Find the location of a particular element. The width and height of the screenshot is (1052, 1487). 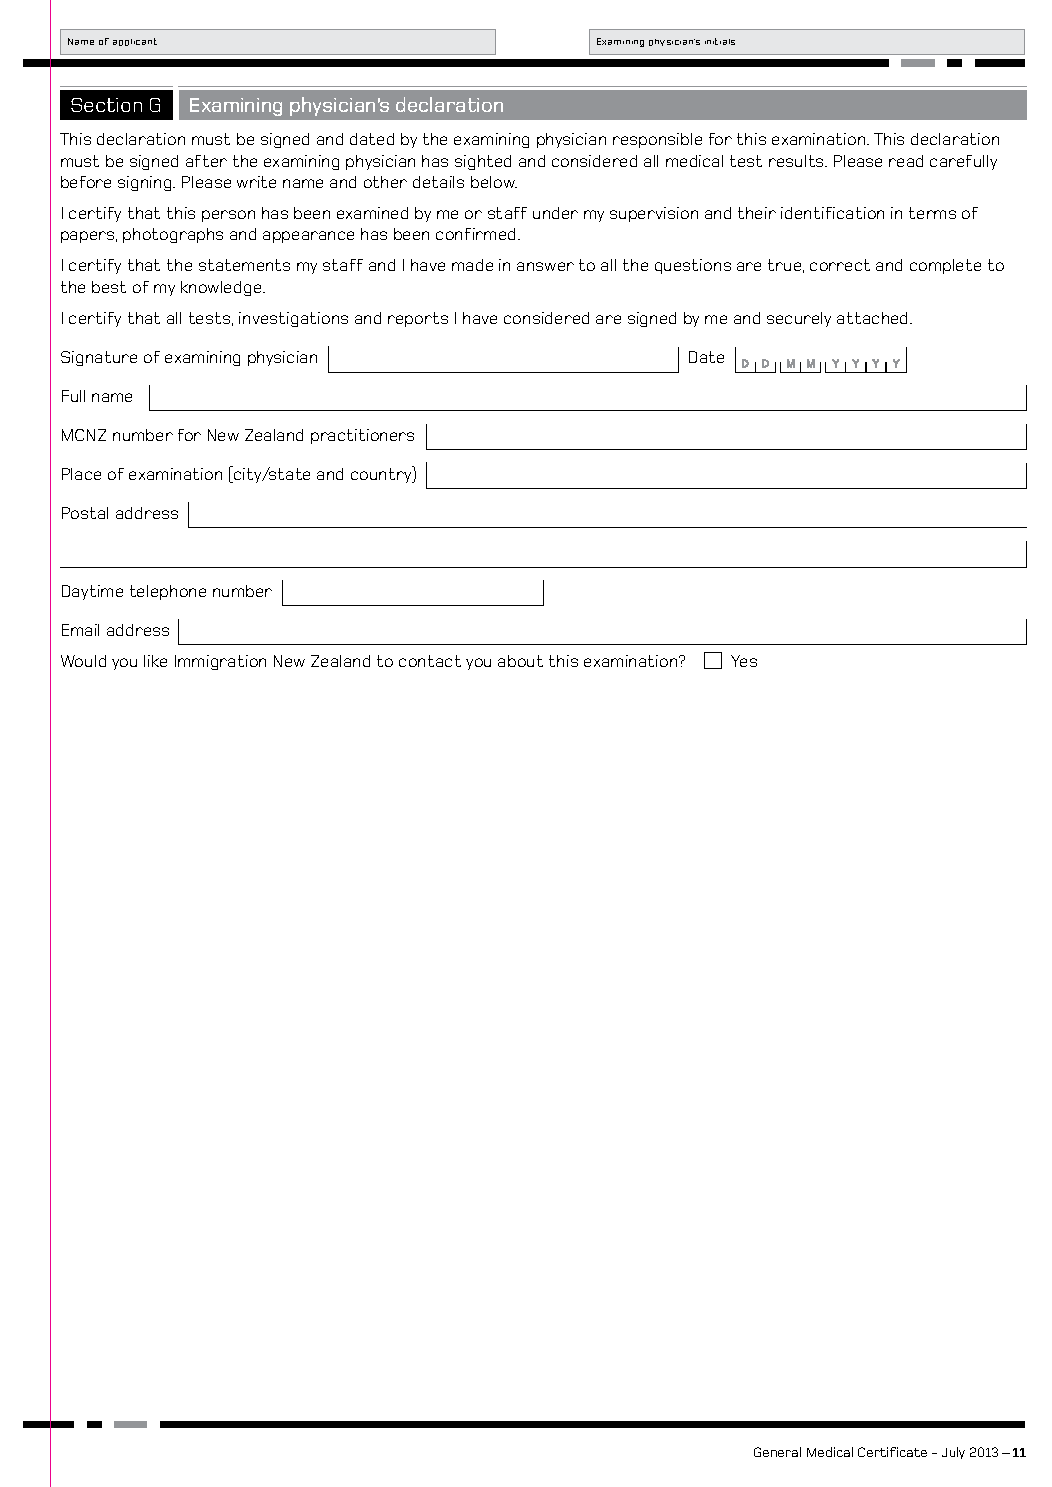

sighted is located at coordinates (483, 162).
